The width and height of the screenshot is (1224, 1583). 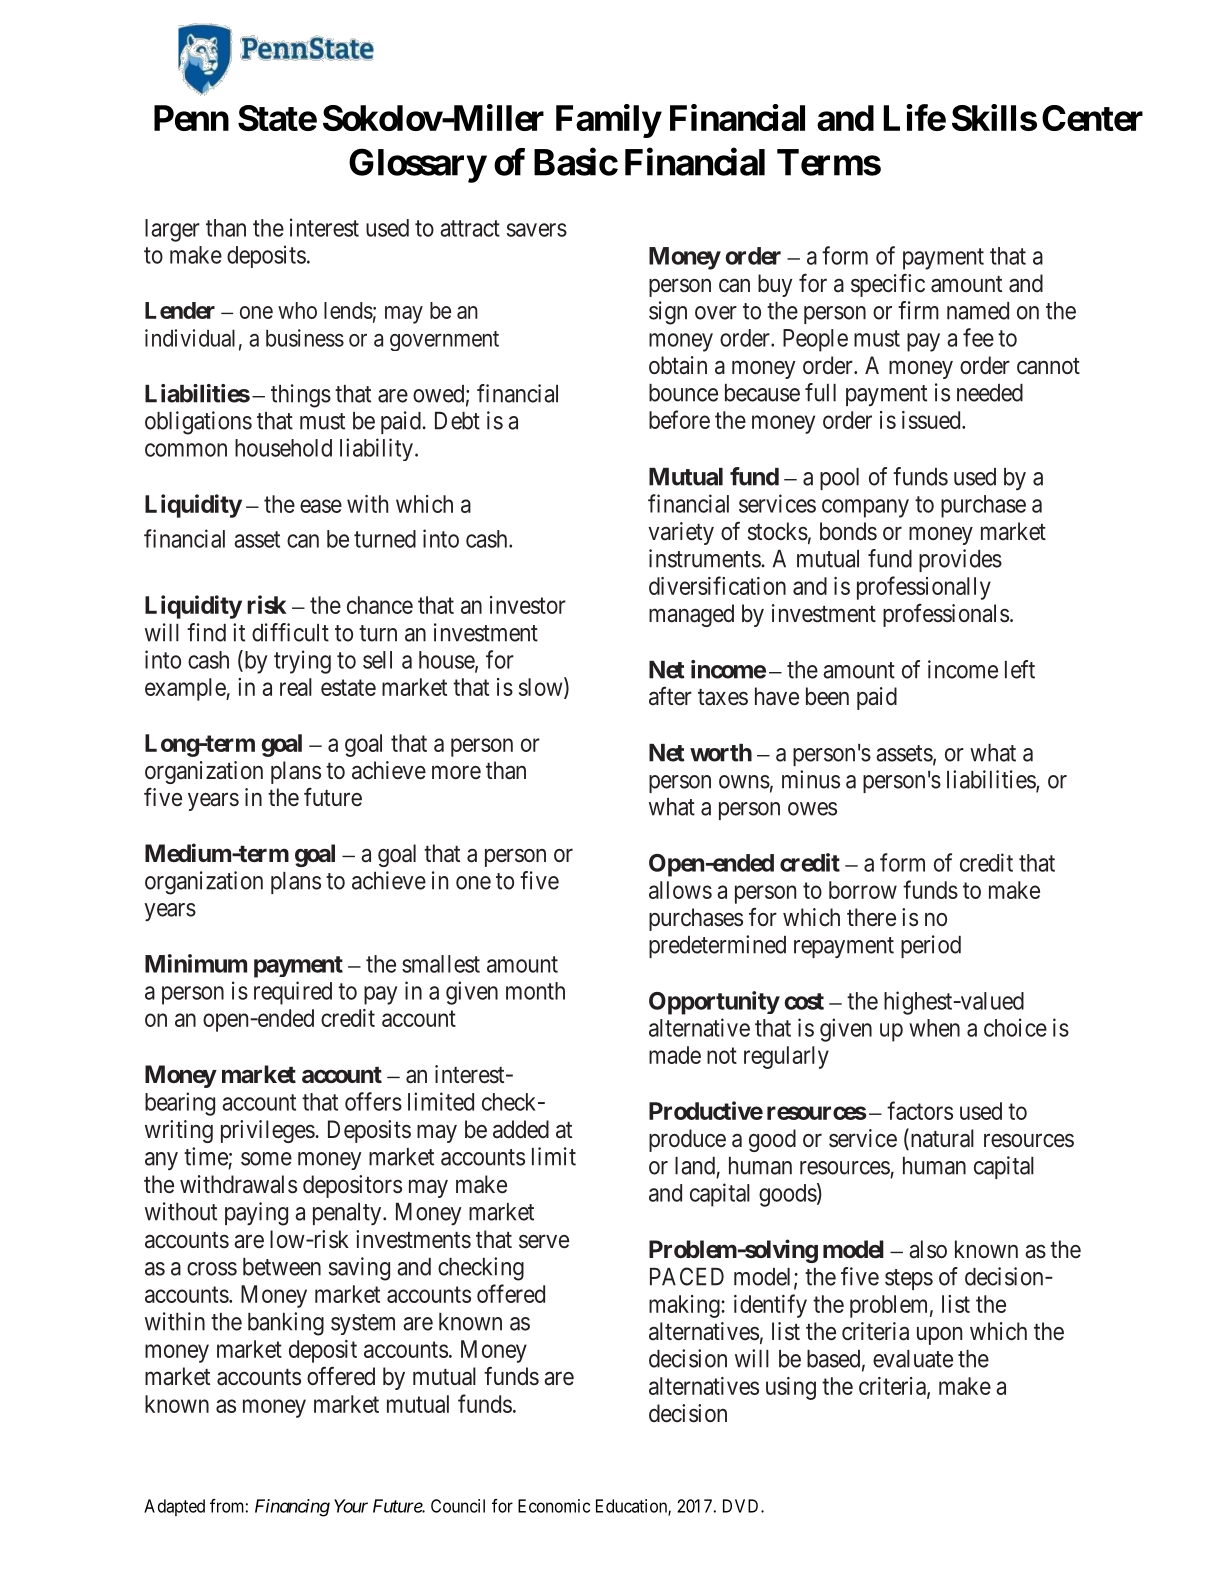 What do you see at coordinates (554, 1506) in the screenshot?
I see `Economic` at bounding box center [554, 1506].
